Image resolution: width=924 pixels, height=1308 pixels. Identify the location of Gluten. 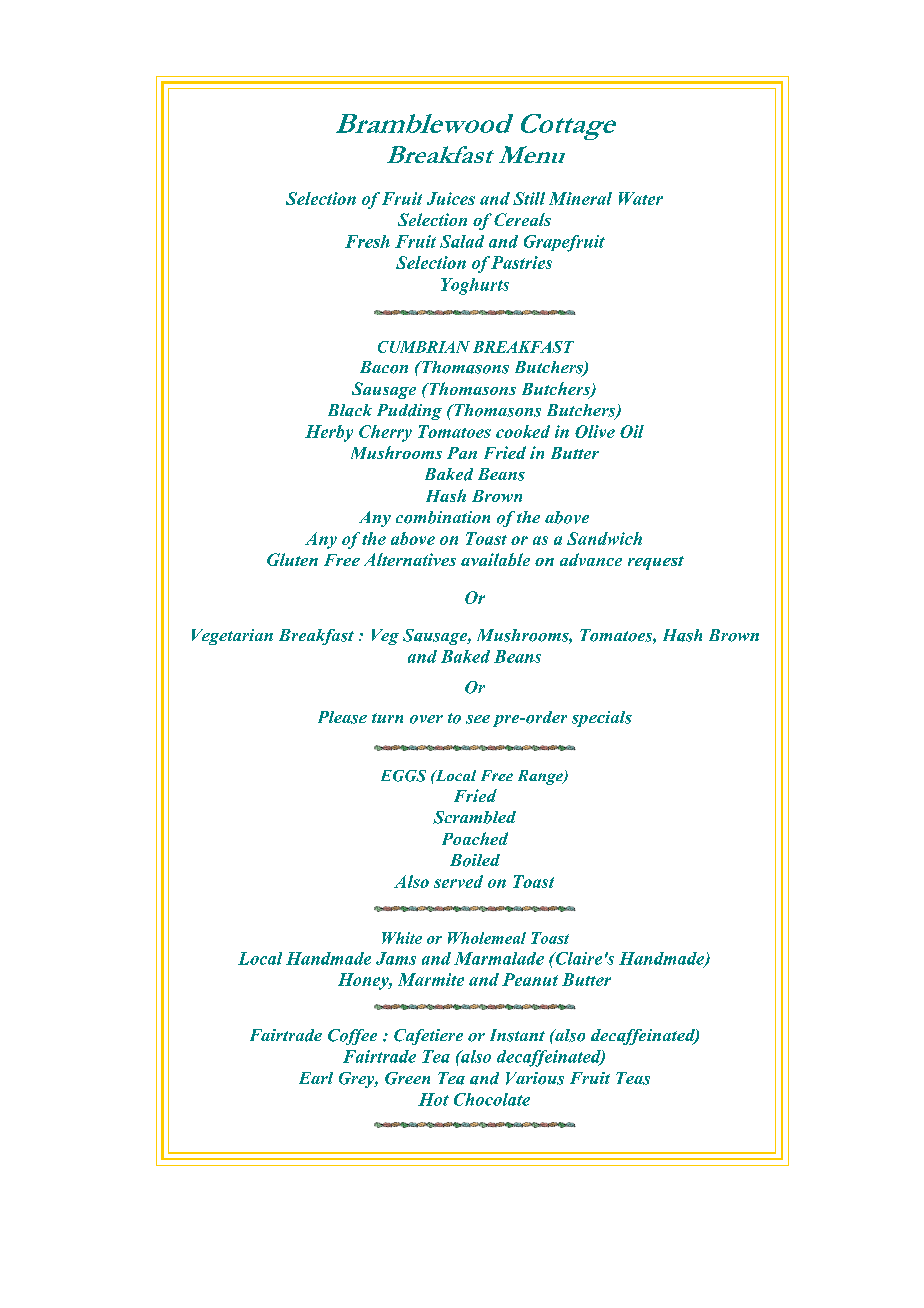
(292, 559).
